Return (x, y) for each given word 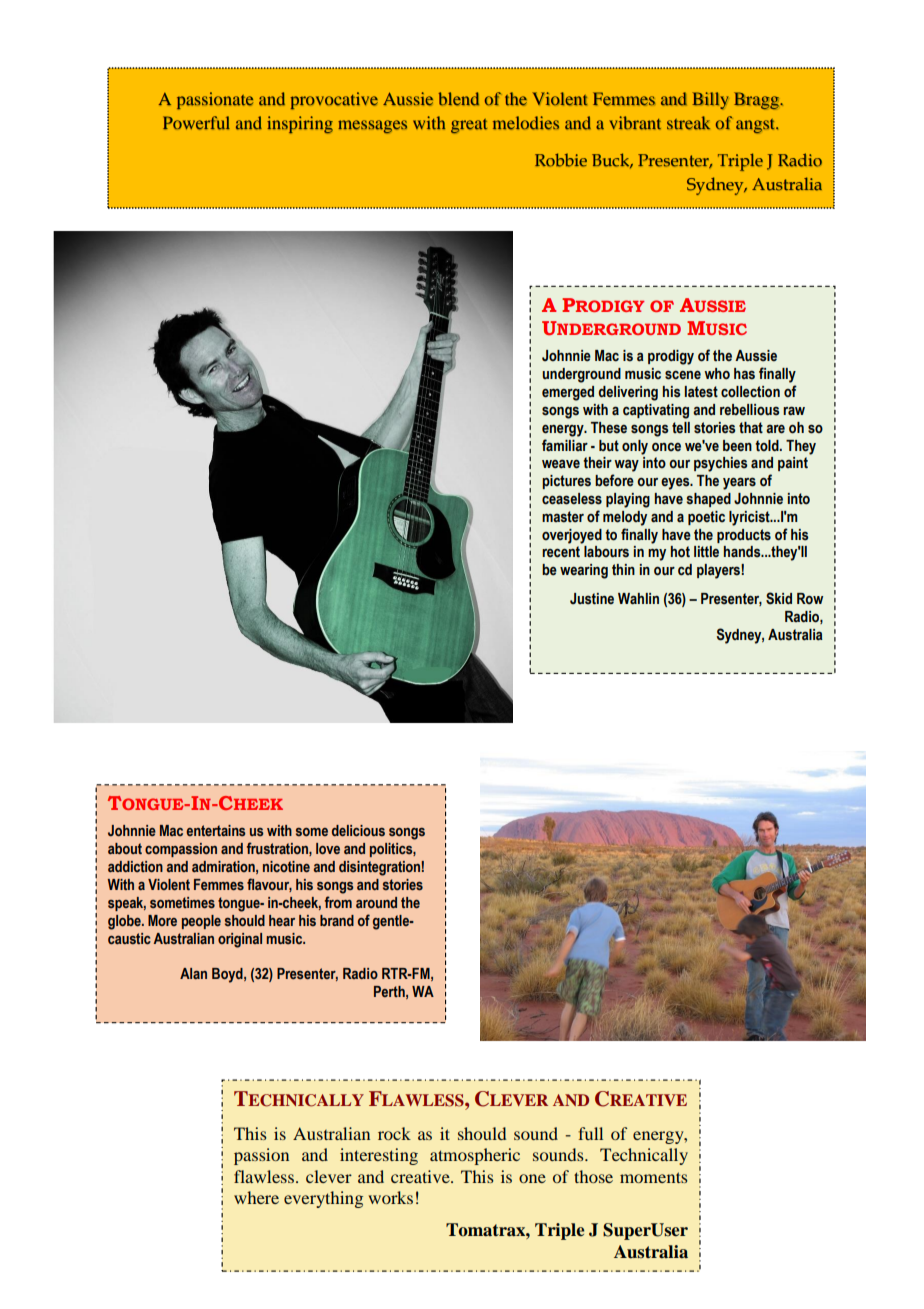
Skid (779, 598)
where (256, 1197)
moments (654, 1177)
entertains (216, 830)
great (469, 126)
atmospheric (475, 1156)
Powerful (196, 123)
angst (756, 126)
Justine (592, 599)
